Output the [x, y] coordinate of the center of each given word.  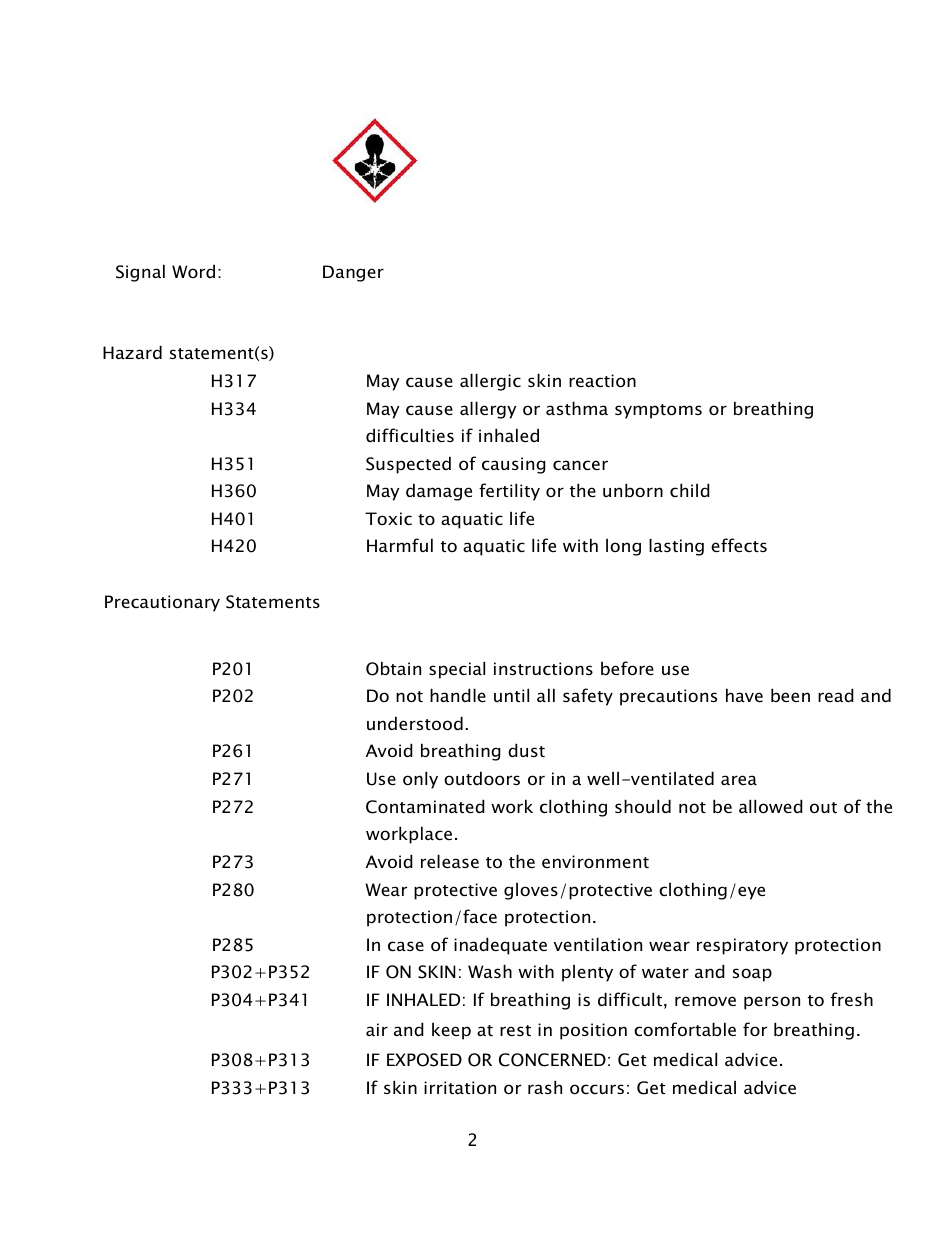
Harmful [400, 545]
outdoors [482, 778]
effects [739, 545]
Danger [353, 273]
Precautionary [162, 603]
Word [193, 271]
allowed [771, 806]
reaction [602, 380]
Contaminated [425, 806]
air [377, 1029]
